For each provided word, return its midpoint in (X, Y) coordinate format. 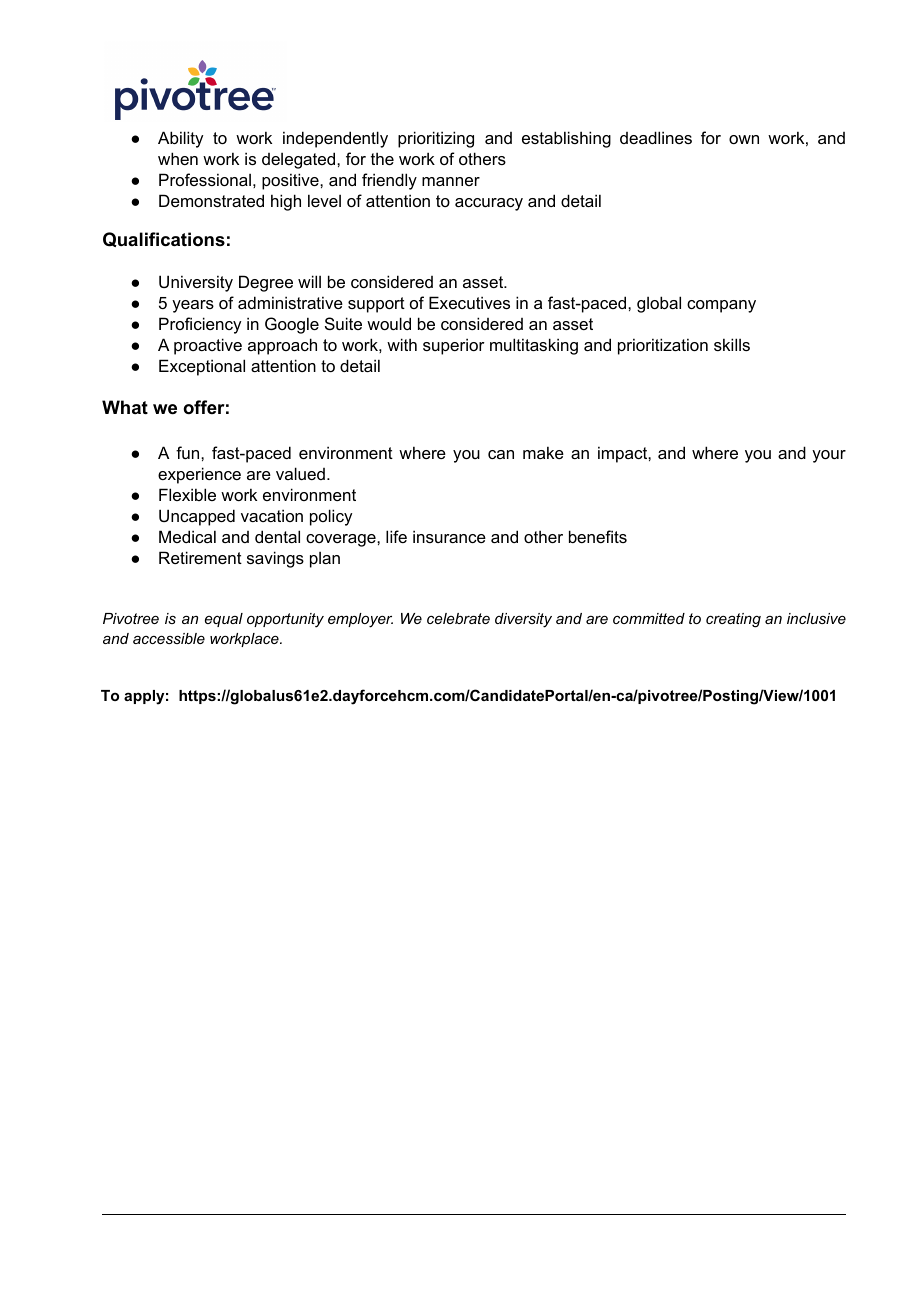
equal (224, 620)
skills (732, 344)
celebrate (458, 618)
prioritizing (436, 139)
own (744, 139)
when (178, 158)
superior (454, 346)
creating (733, 620)
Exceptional (202, 367)
